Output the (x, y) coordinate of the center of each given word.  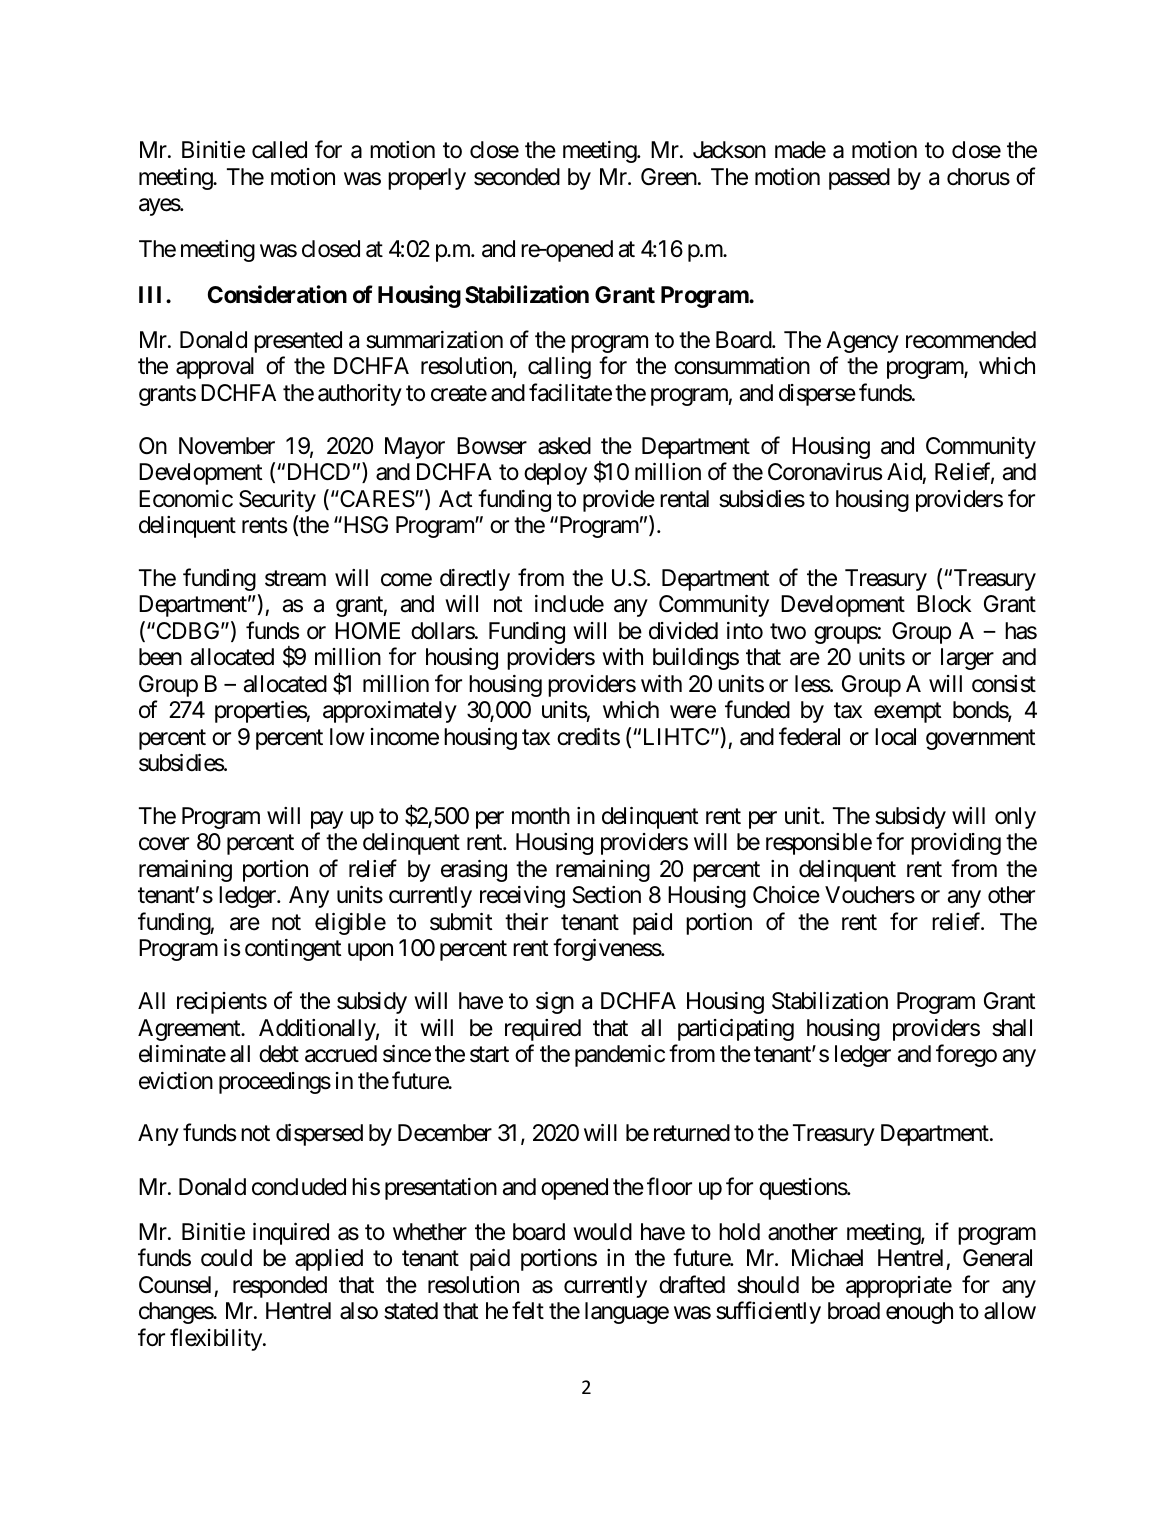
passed (859, 179)
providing (956, 844)
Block (944, 604)
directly (475, 580)
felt (528, 1311)
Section (606, 895)
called (279, 150)
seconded (517, 177)
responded (280, 1287)
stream (295, 579)
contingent (293, 950)
